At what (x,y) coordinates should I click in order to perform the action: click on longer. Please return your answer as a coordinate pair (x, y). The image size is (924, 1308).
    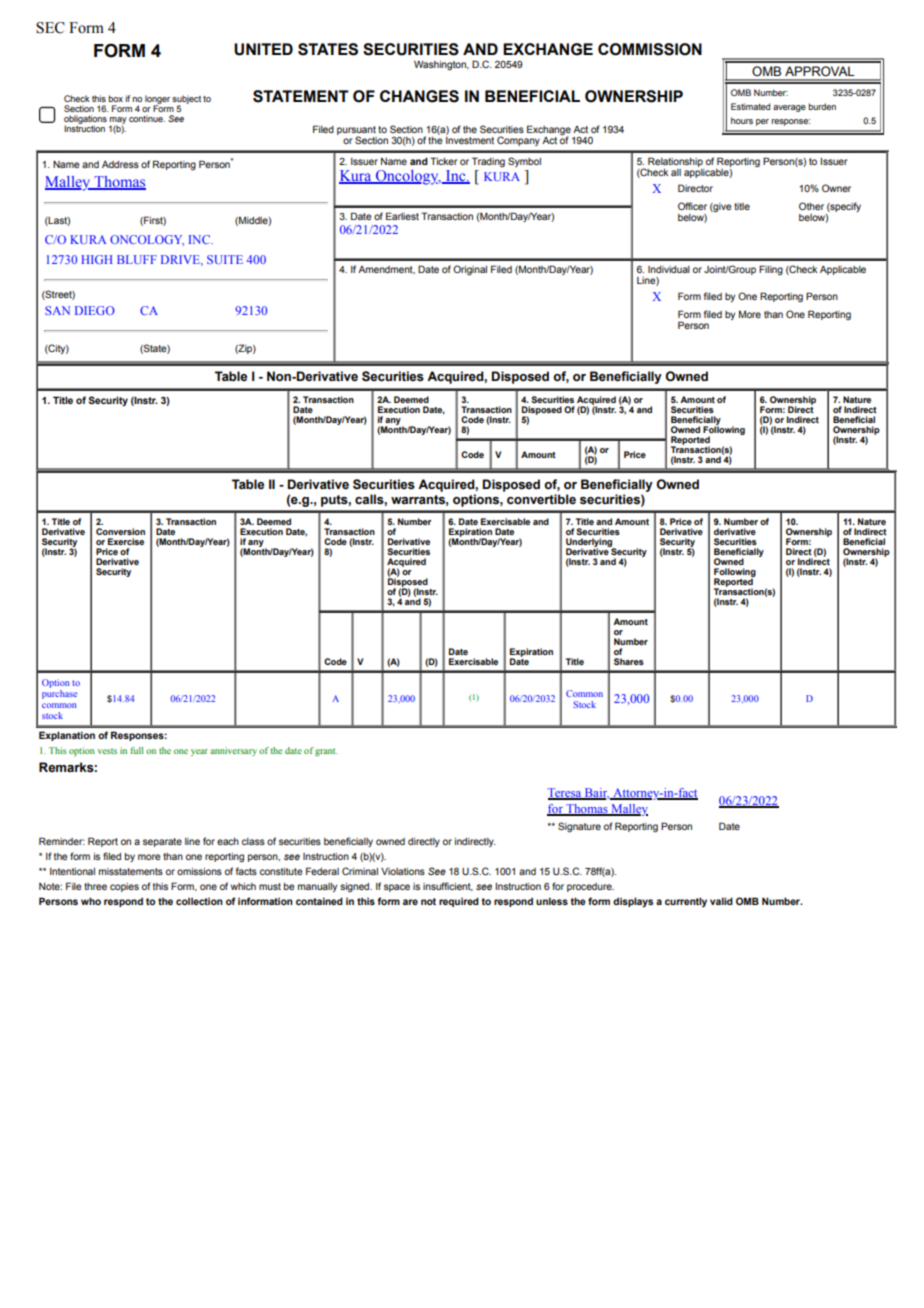
    Looking at the image, I should click on (157, 100).
